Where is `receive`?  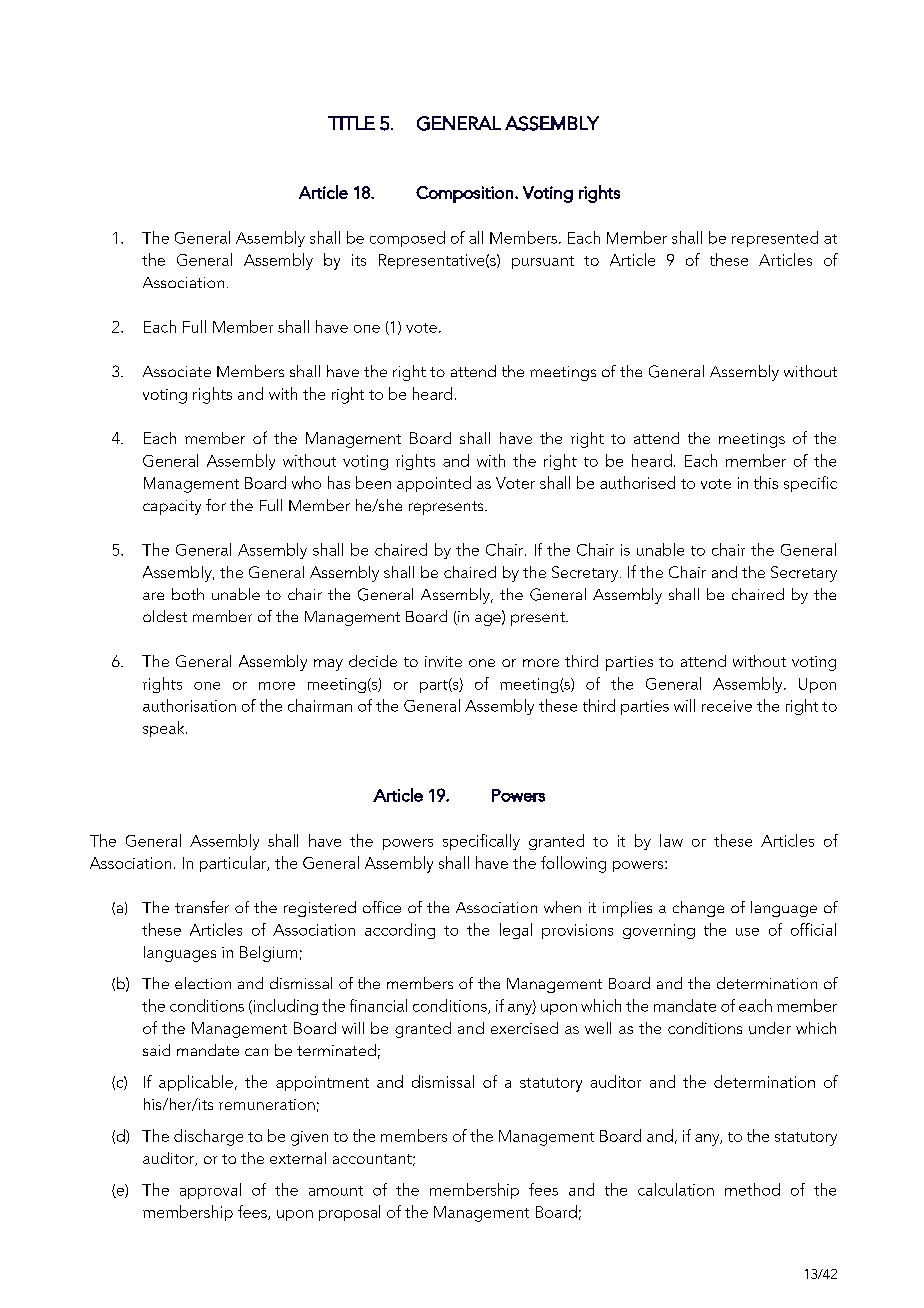 receive is located at coordinates (727, 706).
